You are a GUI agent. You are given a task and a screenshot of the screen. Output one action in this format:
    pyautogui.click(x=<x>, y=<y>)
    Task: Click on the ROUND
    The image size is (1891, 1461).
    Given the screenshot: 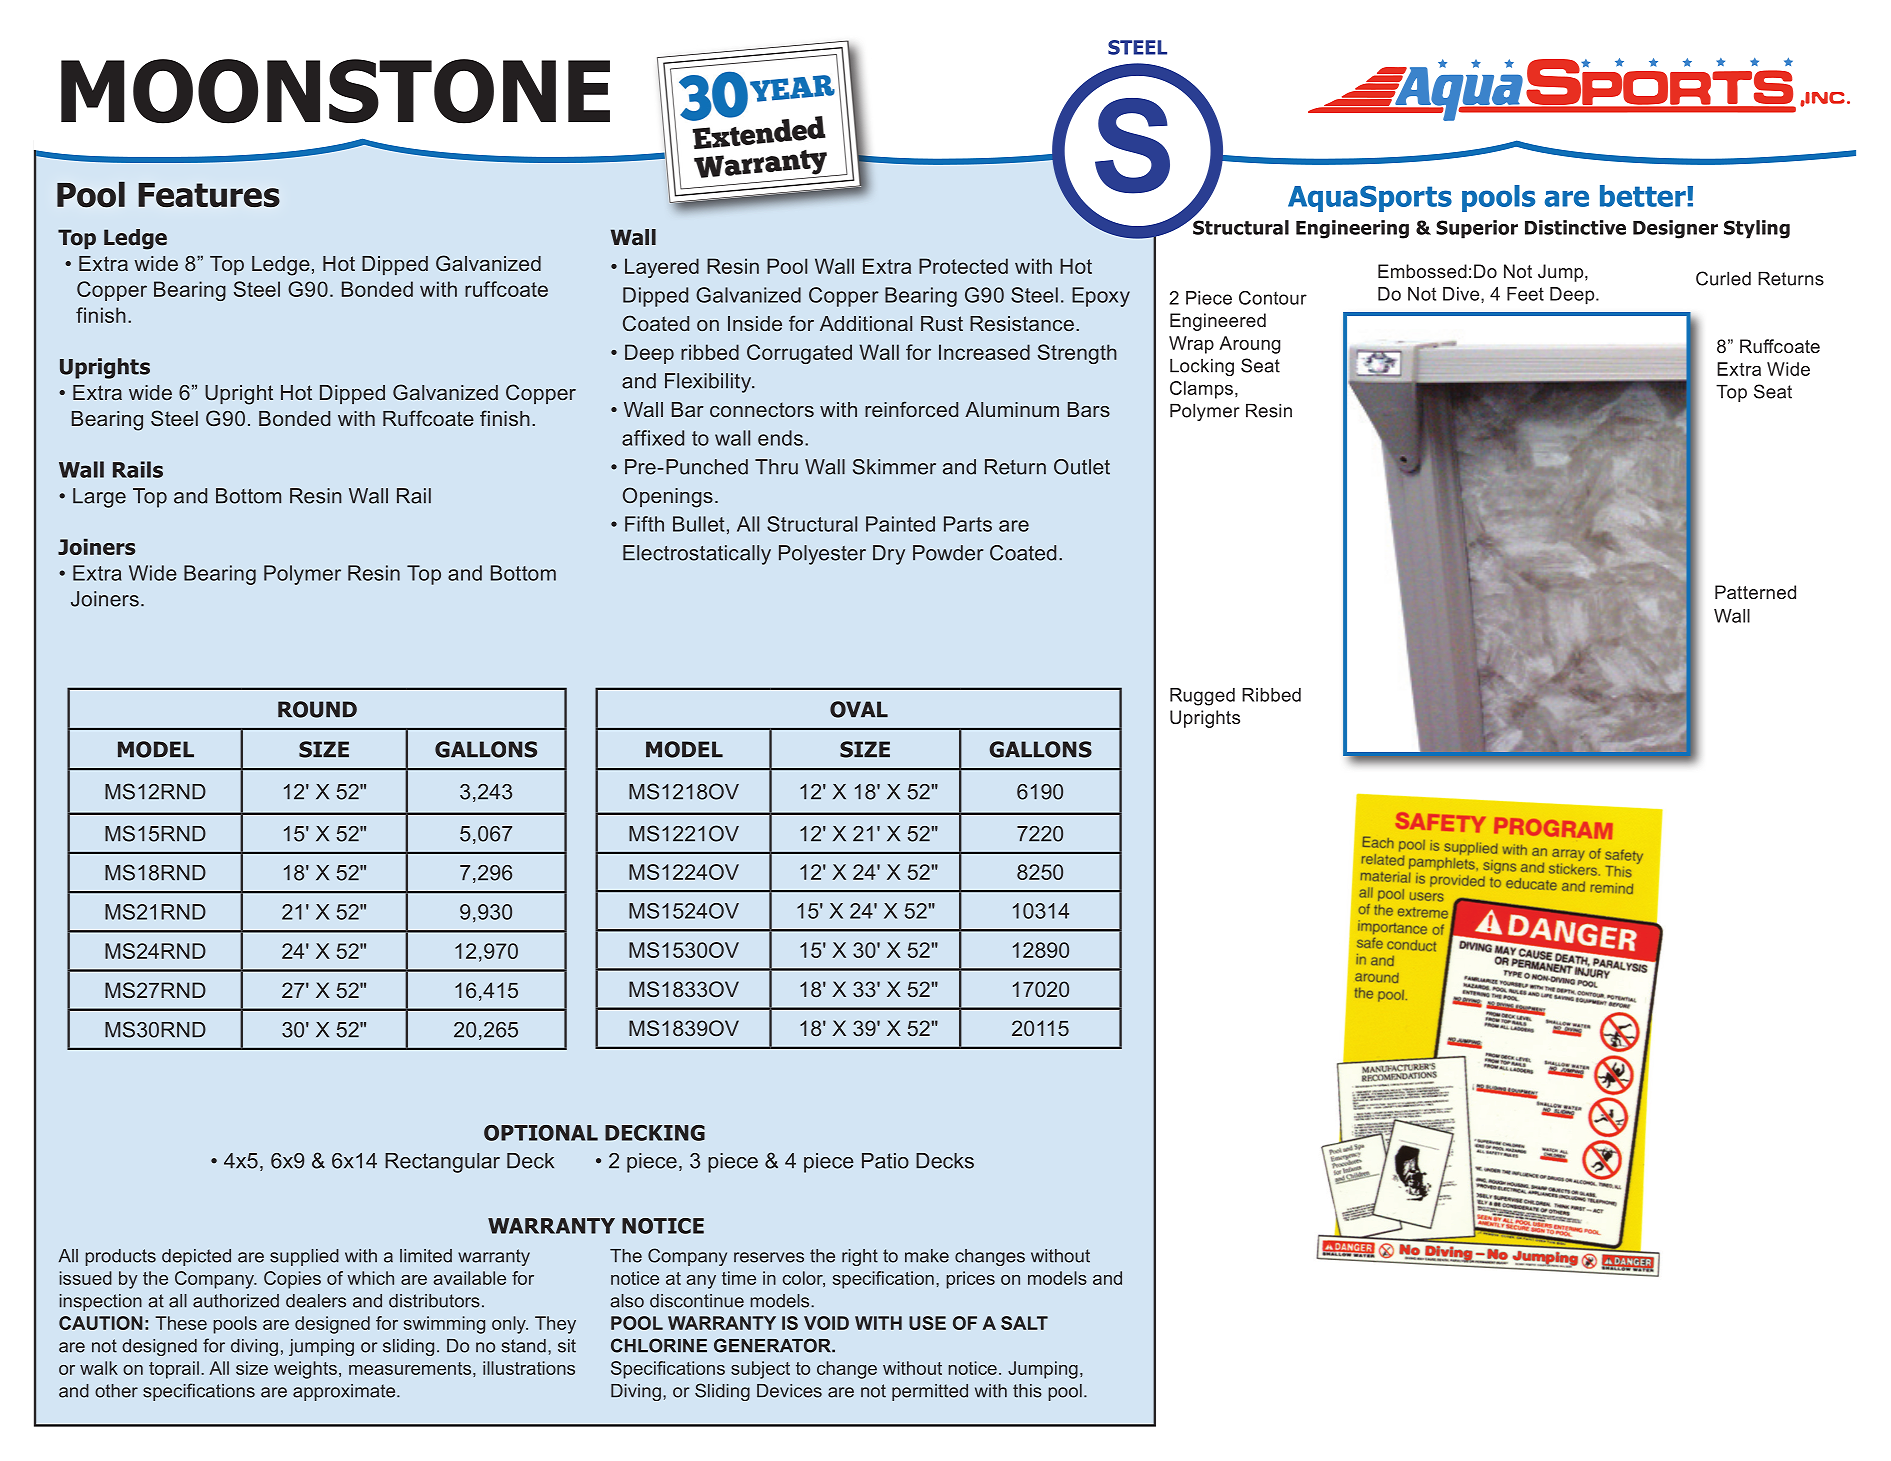 What is the action you would take?
    pyautogui.click(x=317, y=709)
